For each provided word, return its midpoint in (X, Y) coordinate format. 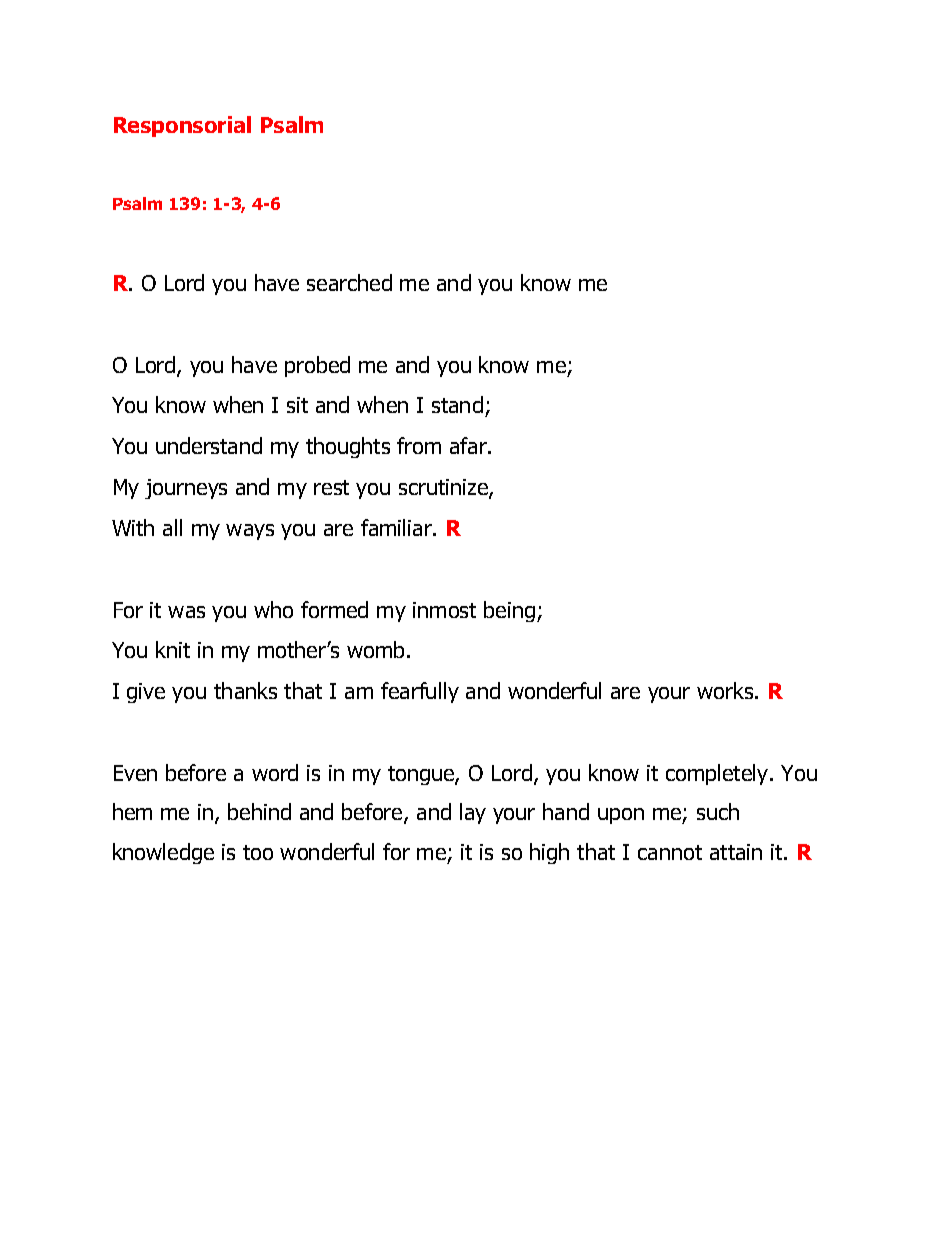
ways (250, 532)
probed (317, 366)
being (509, 611)
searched (349, 282)
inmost (444, 610)
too (258, 852)
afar (469, 445)
